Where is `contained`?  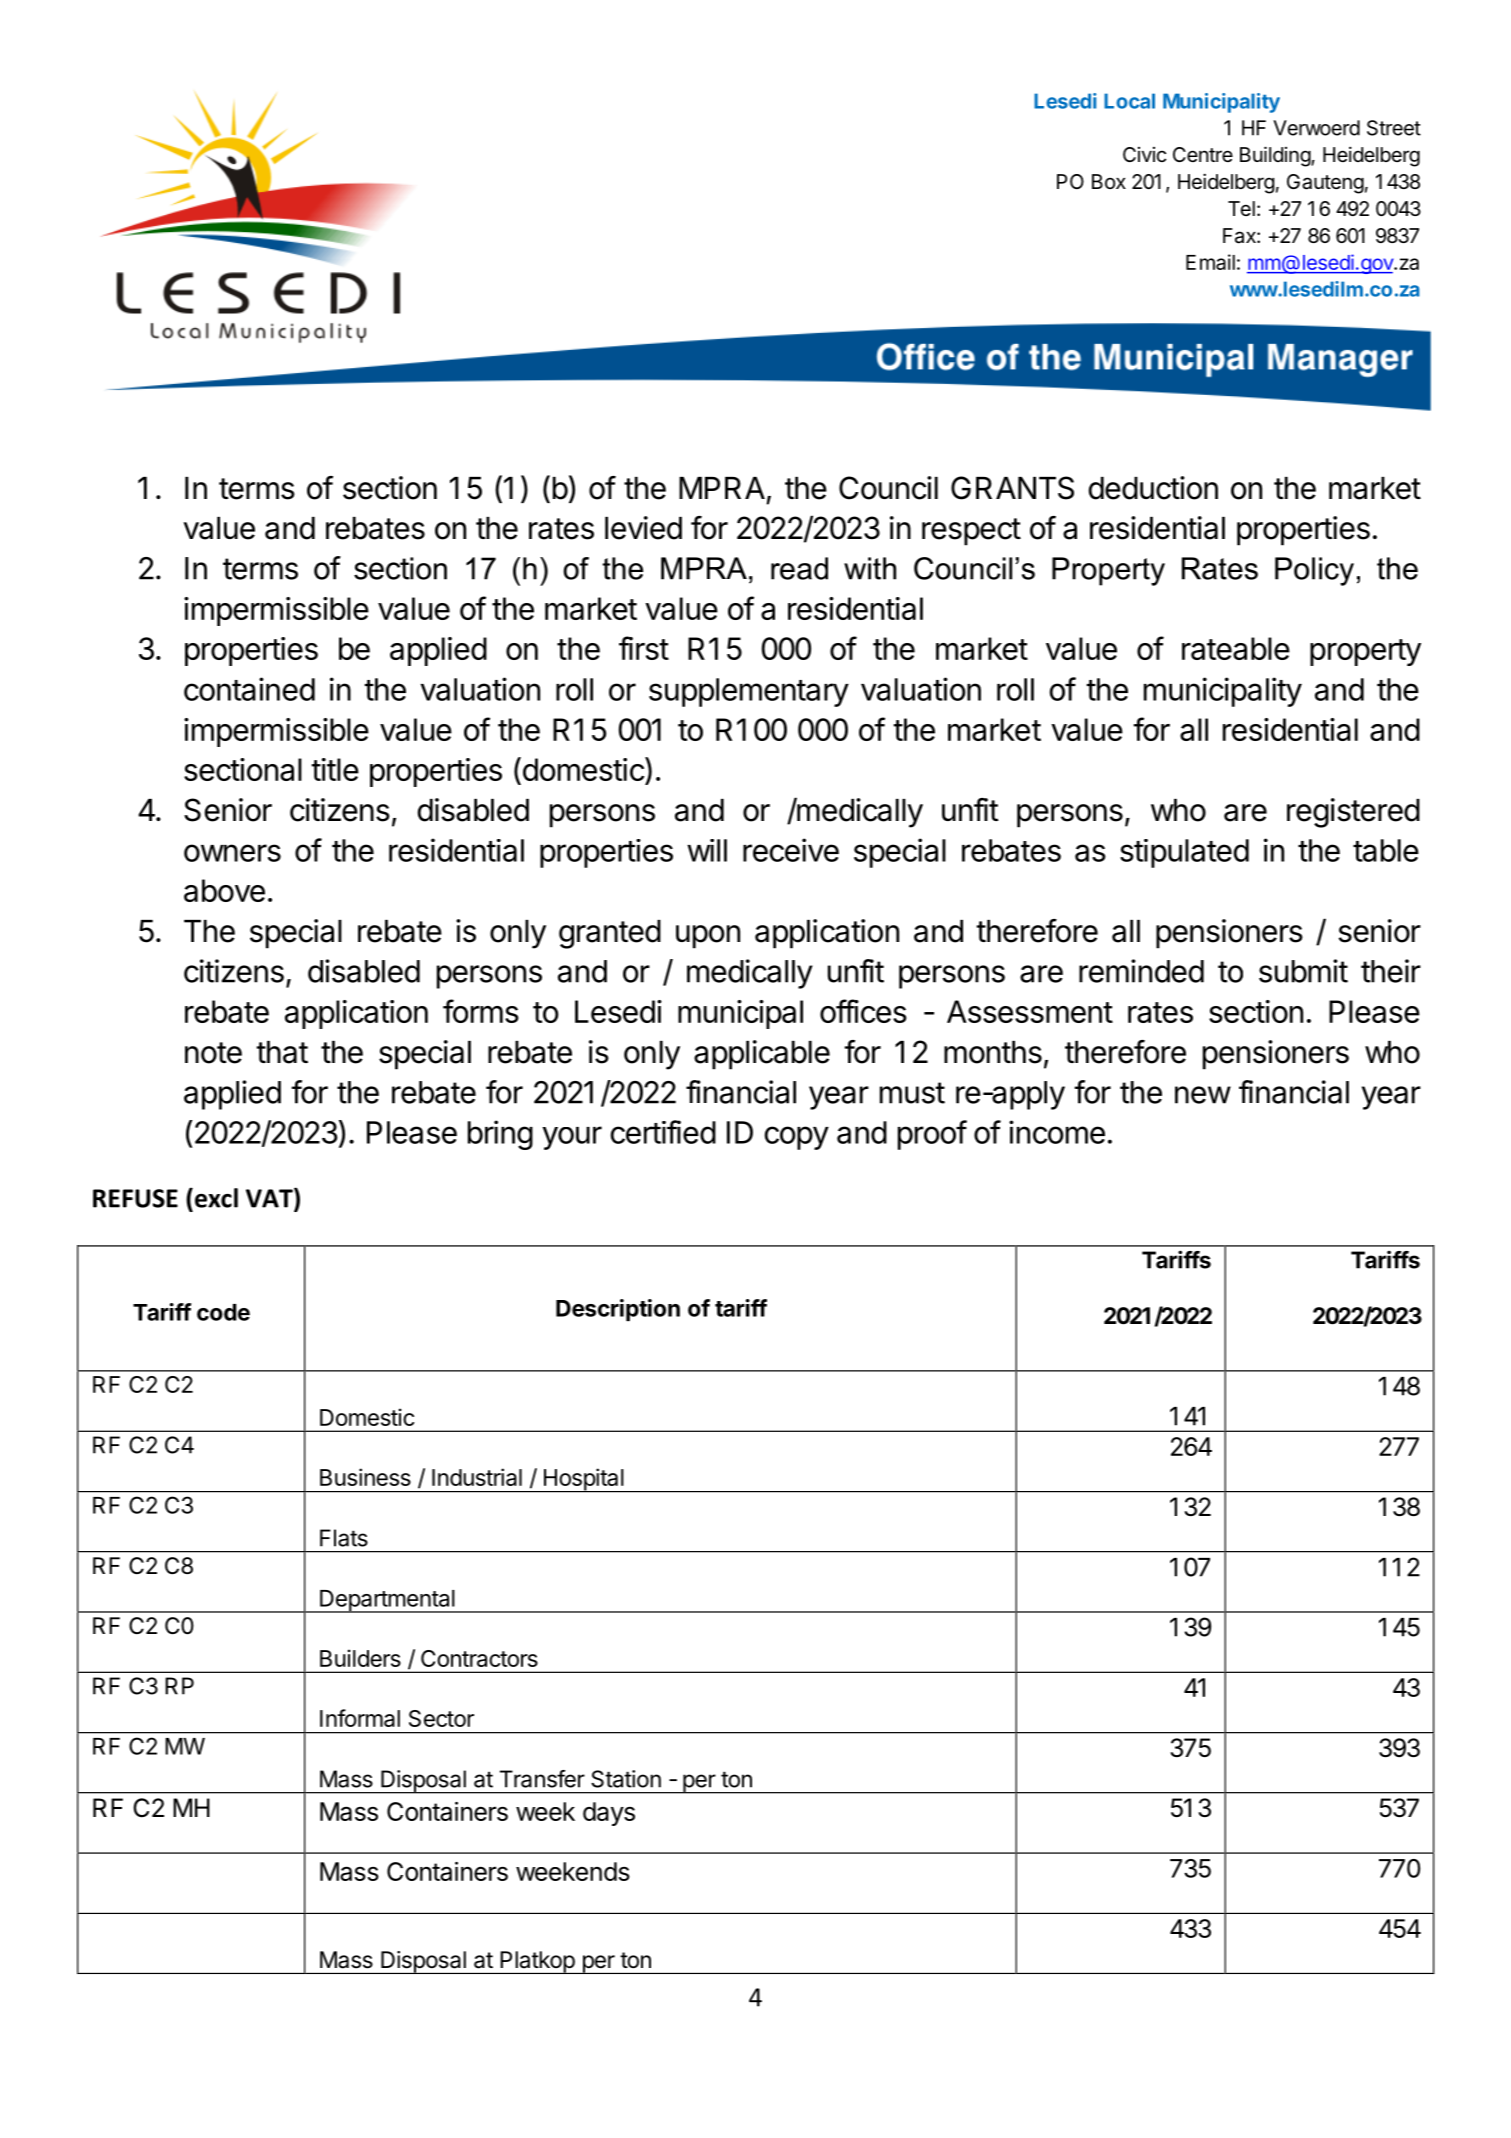 contained is located at coordinates (249, 689).
